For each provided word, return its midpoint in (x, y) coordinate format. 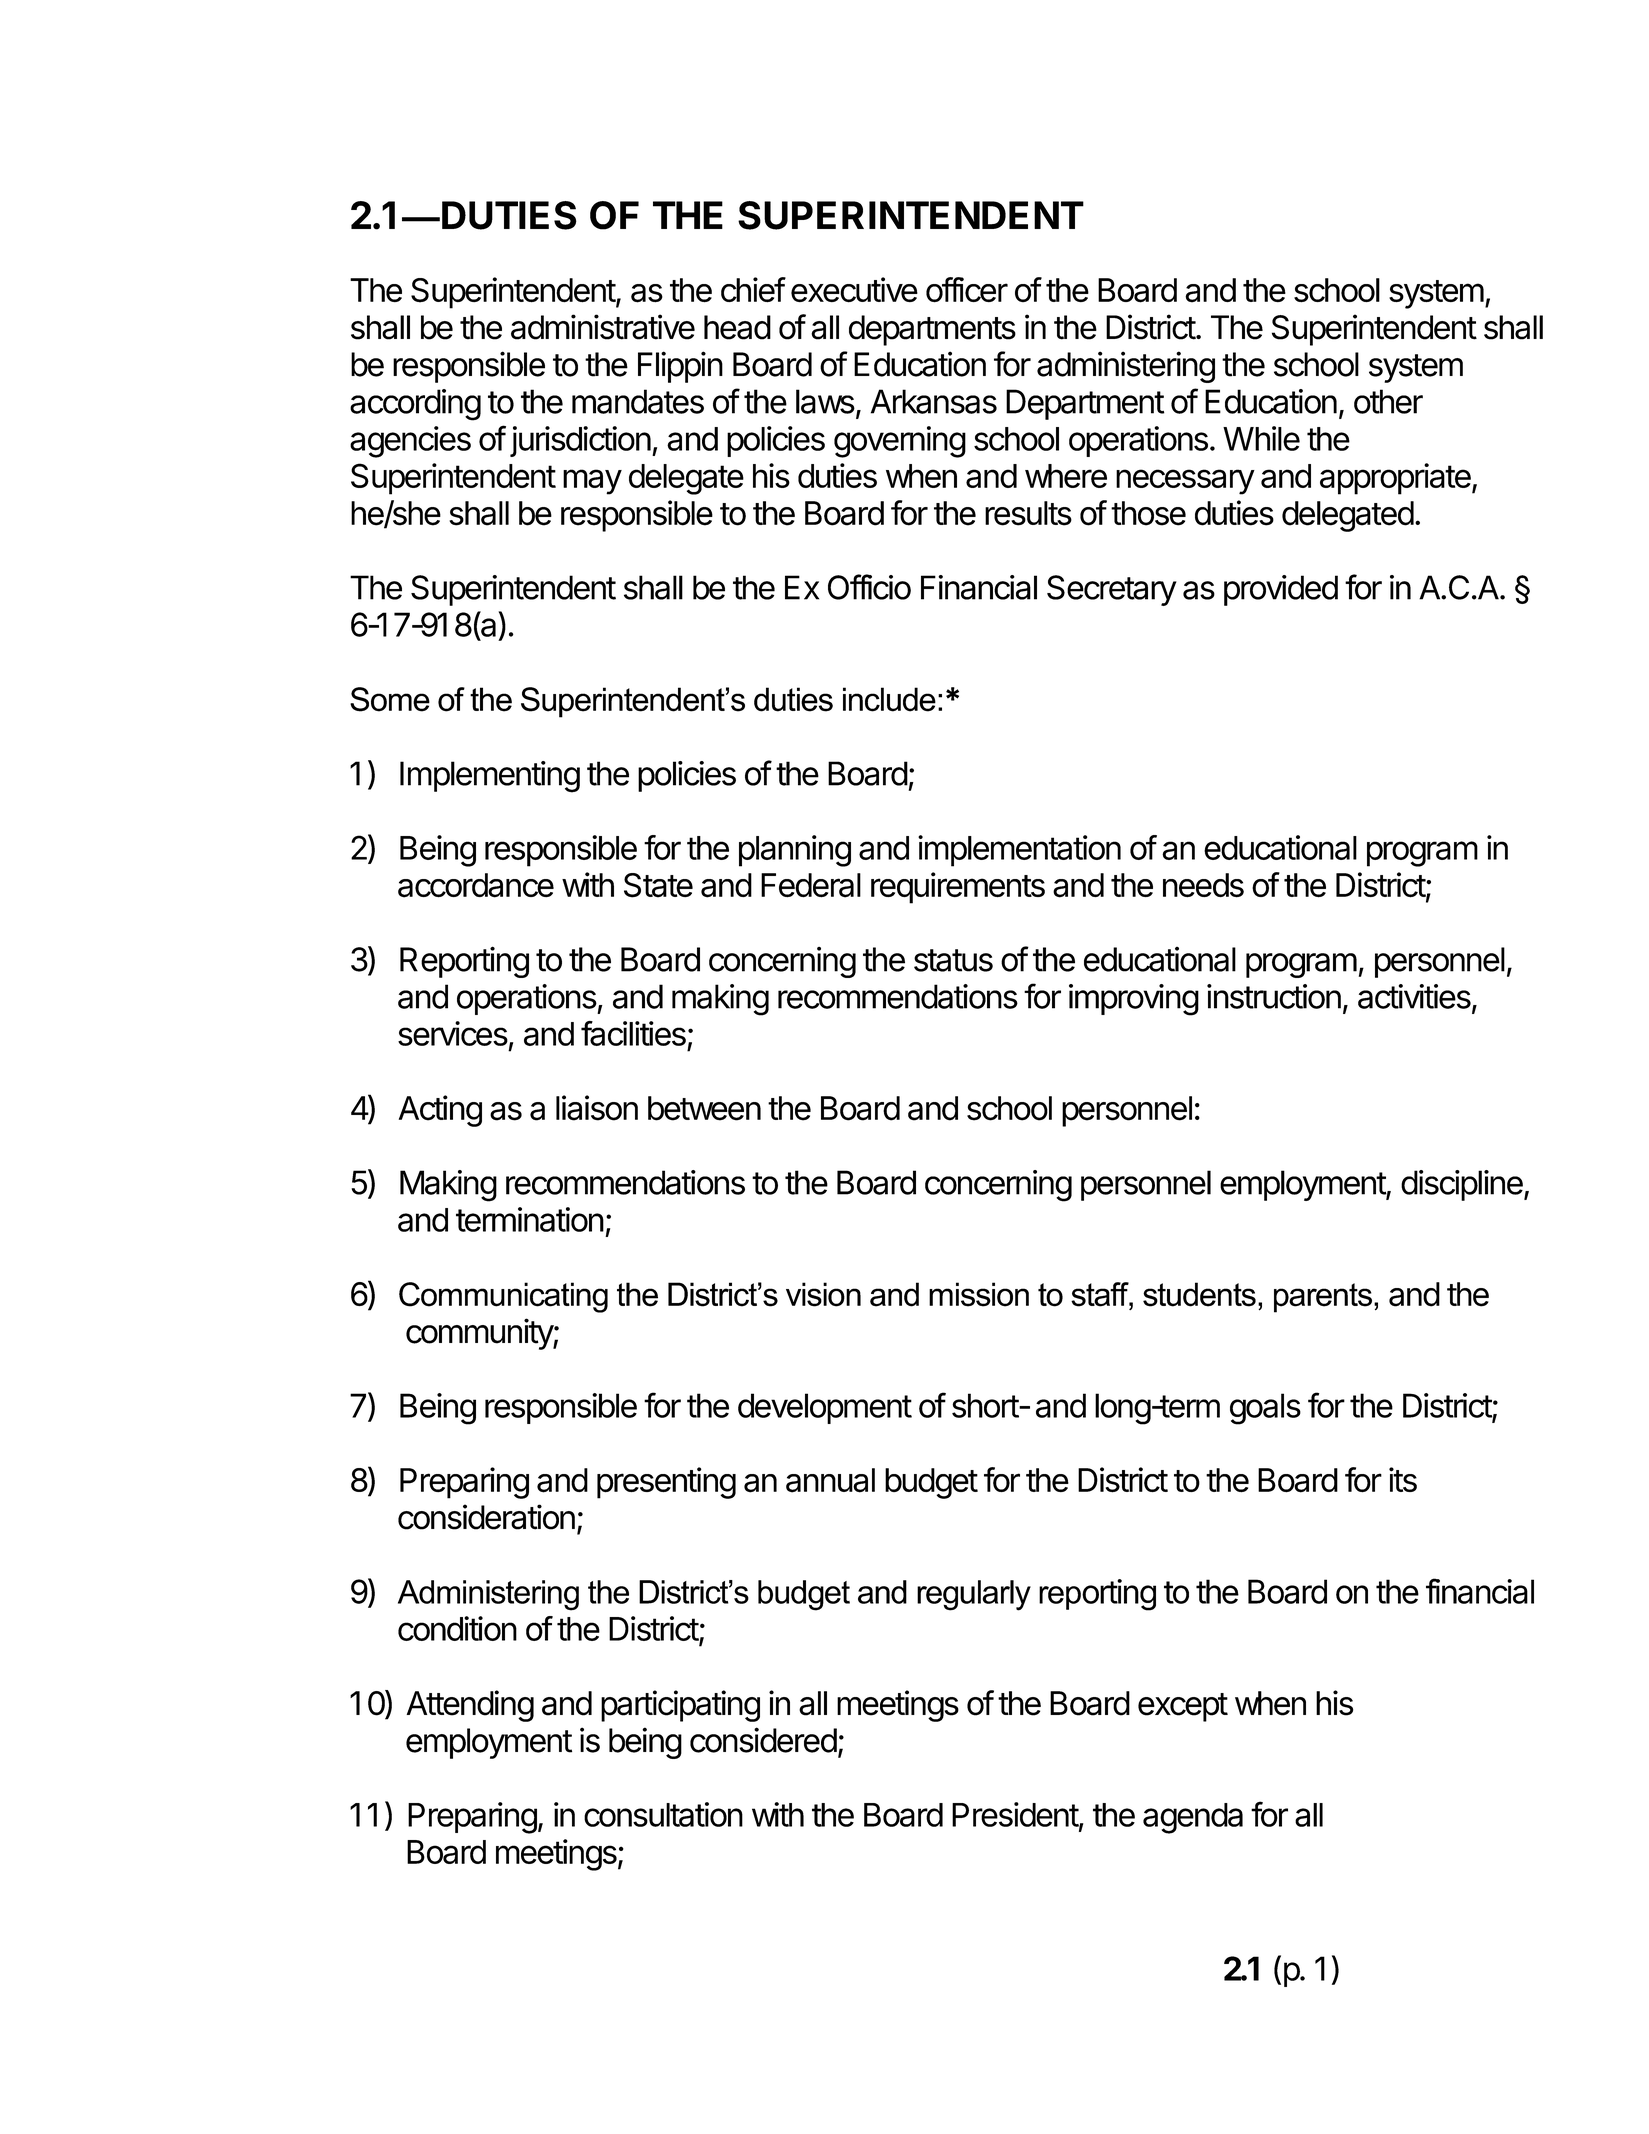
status (953, 960)
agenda (1193, 1818)
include (889, 699)
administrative (603, 327)
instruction (1274, 996)
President (1016, 1815)
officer (967, 290)
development (825, 1408)
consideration (486, 1517)
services (453, 1033)
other (1388, 401)
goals (1265, 1409)
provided (1281, 590)
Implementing (490, 777)
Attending (470, 1706)
